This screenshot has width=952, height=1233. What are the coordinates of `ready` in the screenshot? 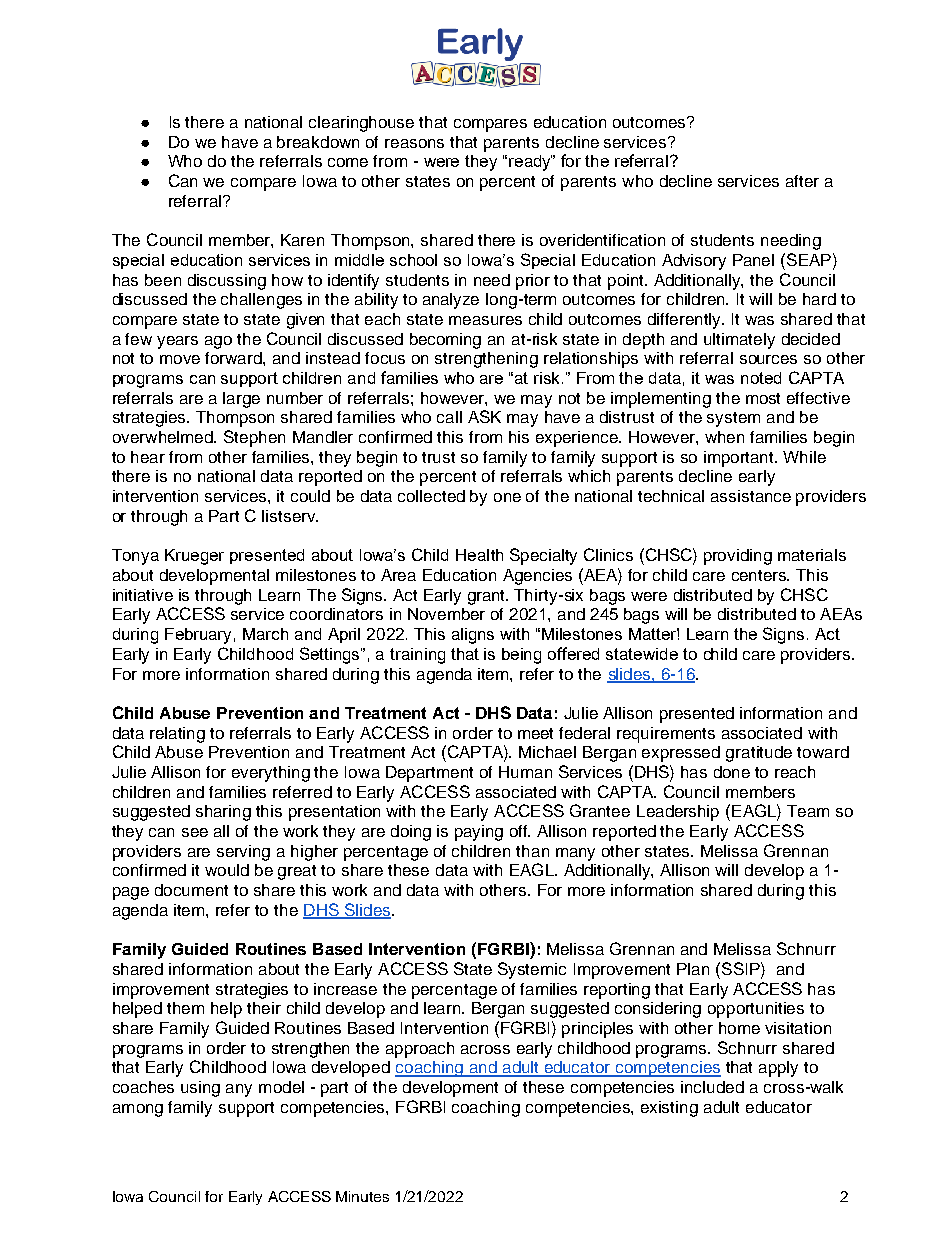 It's located at (531, 163).
